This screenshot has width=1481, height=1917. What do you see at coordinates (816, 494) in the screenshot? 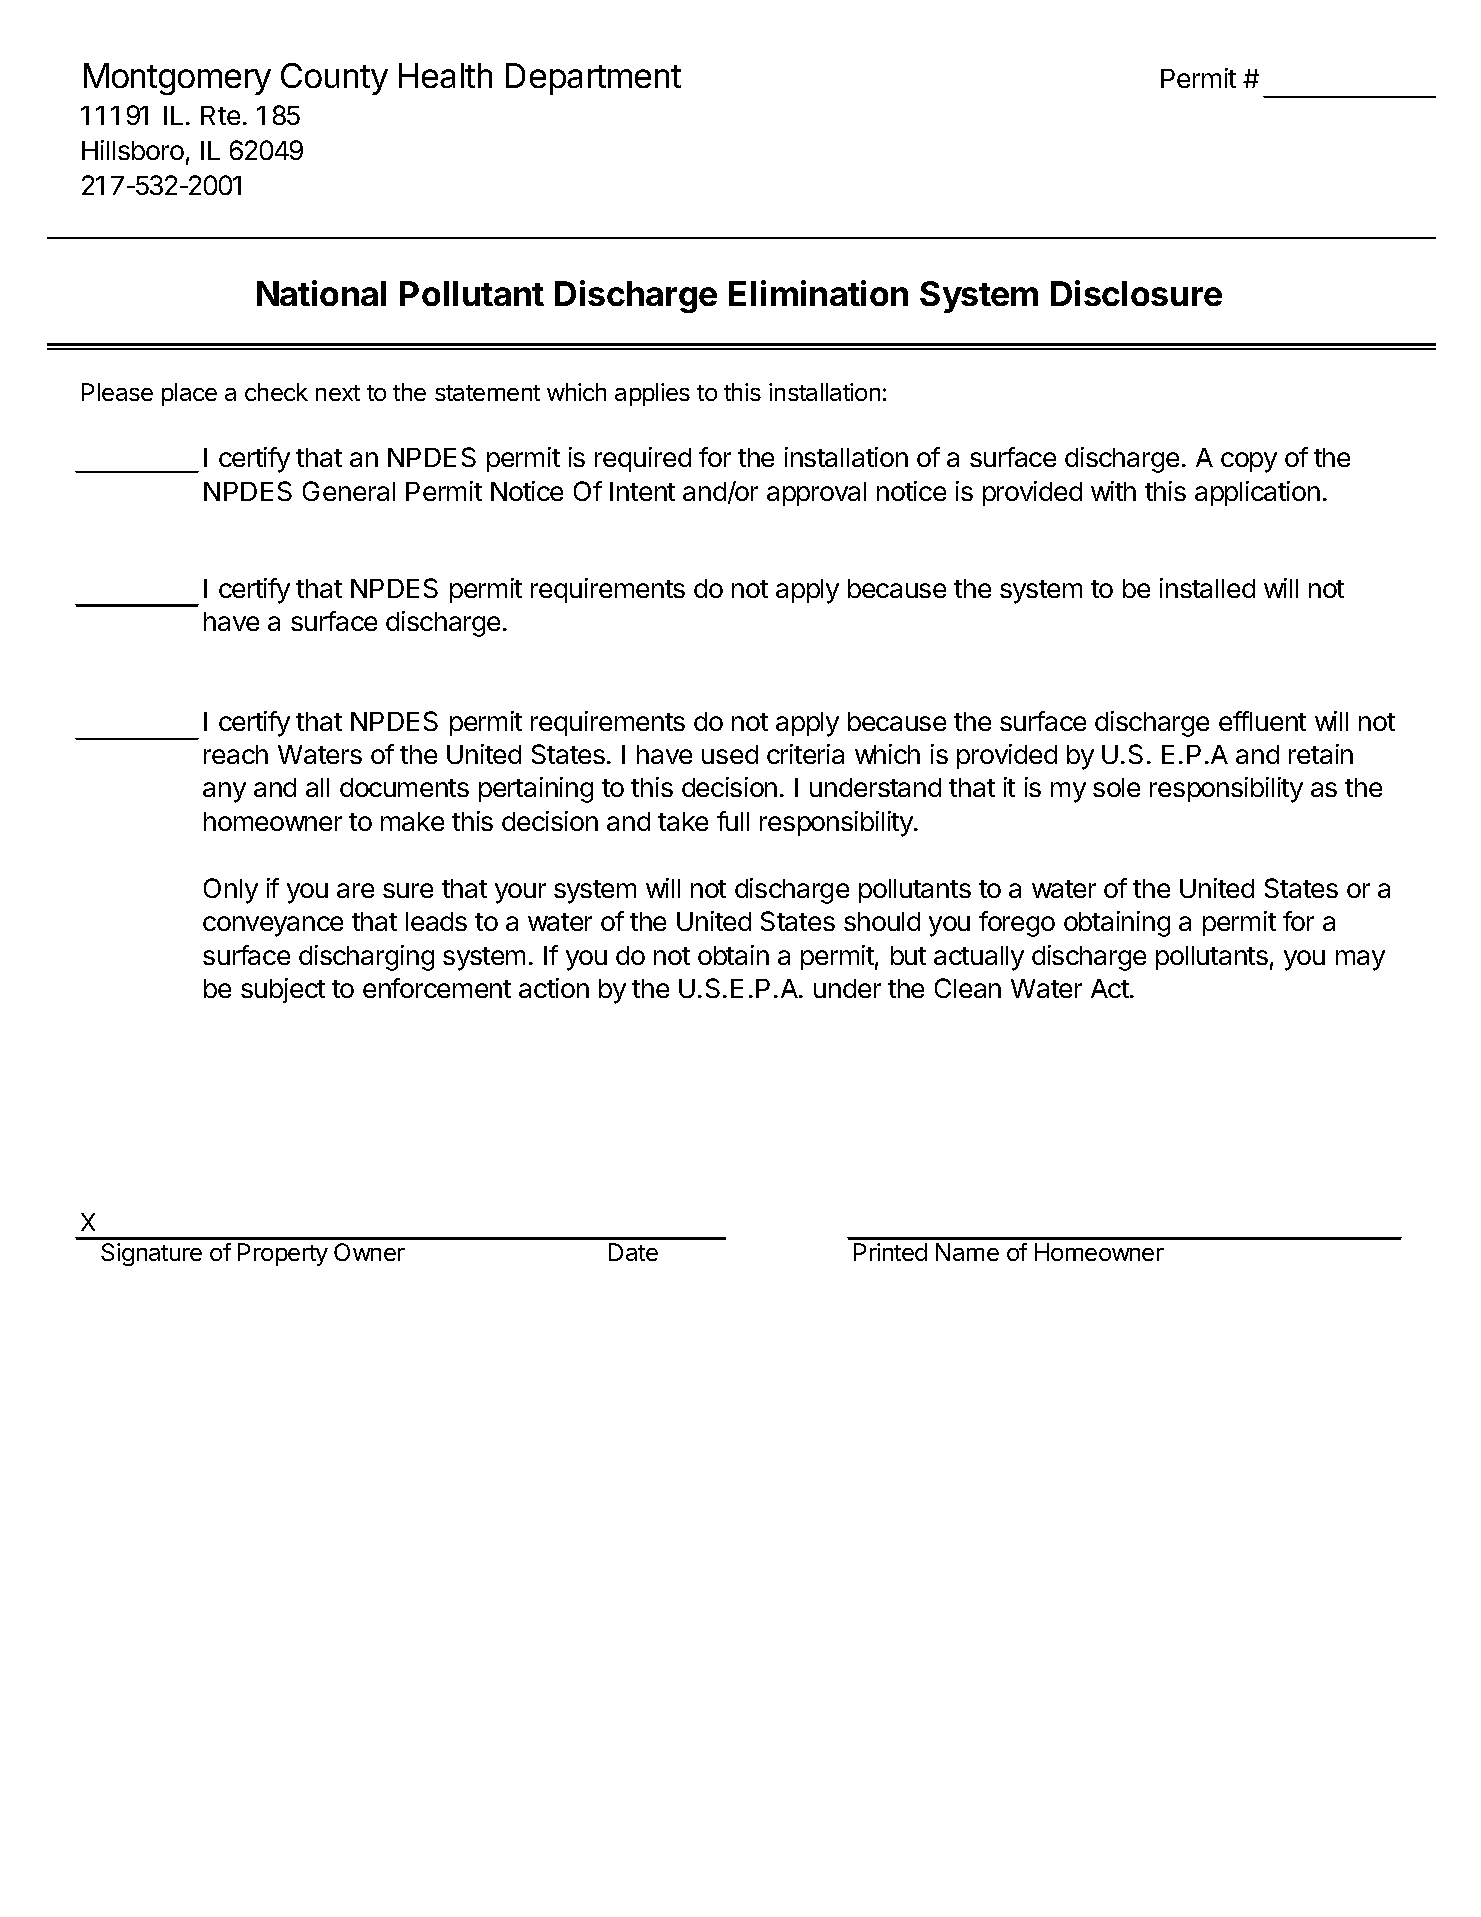
I see `approval` at bounding box center [816, 494].
